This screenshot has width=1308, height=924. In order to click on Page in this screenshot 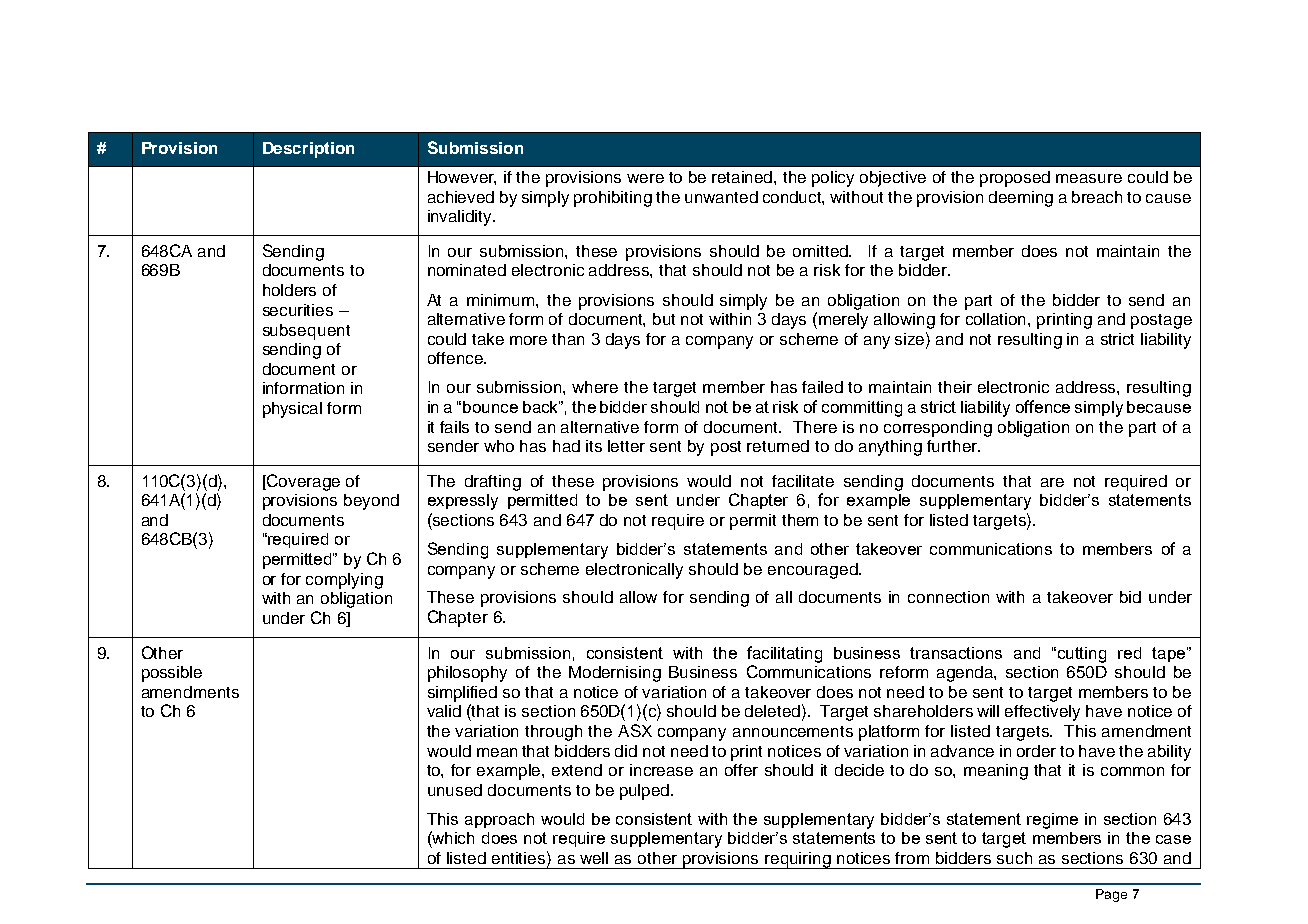, I will do `click(1111, 895)`.
